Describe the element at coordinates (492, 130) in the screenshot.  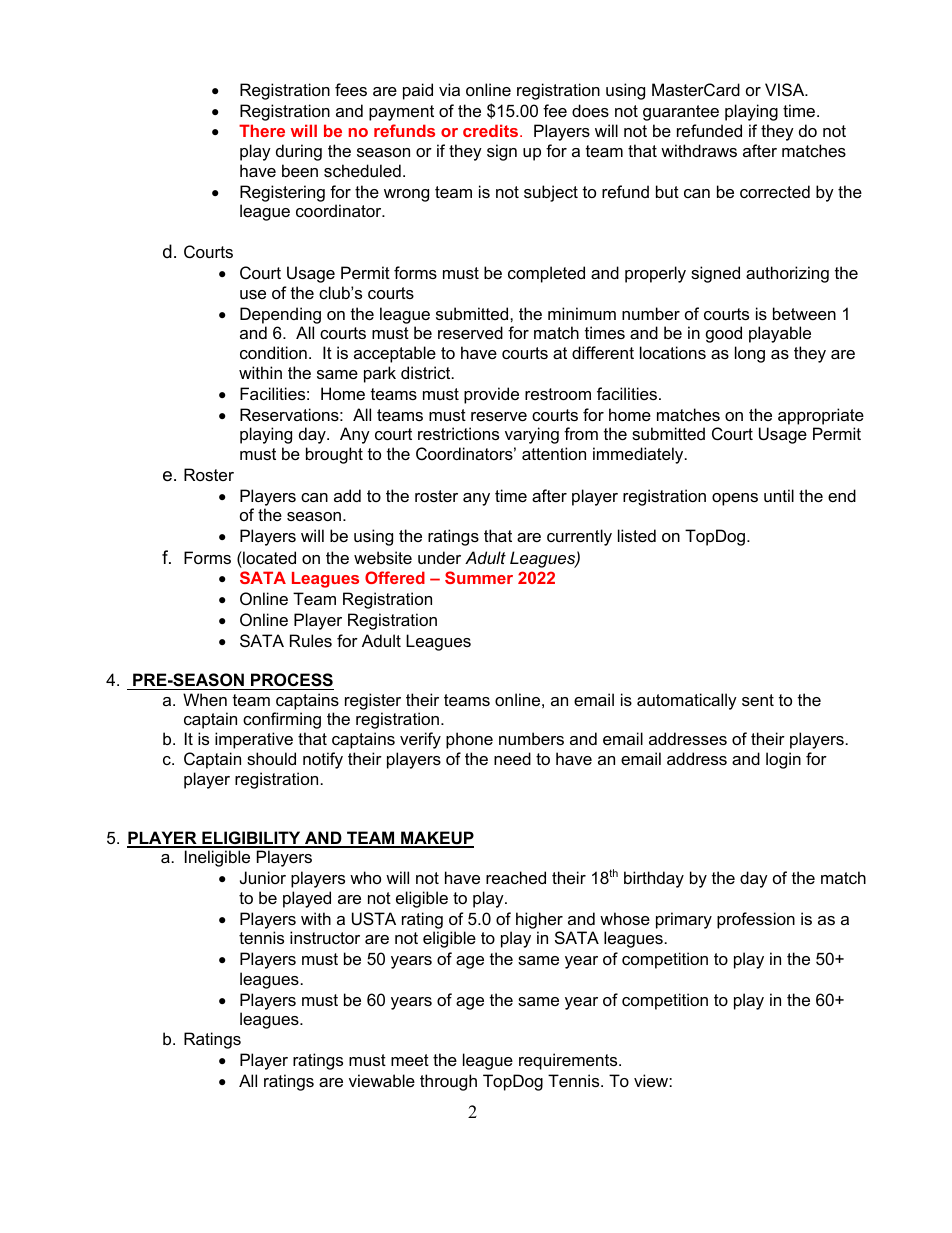
I see `credits` at that location.
